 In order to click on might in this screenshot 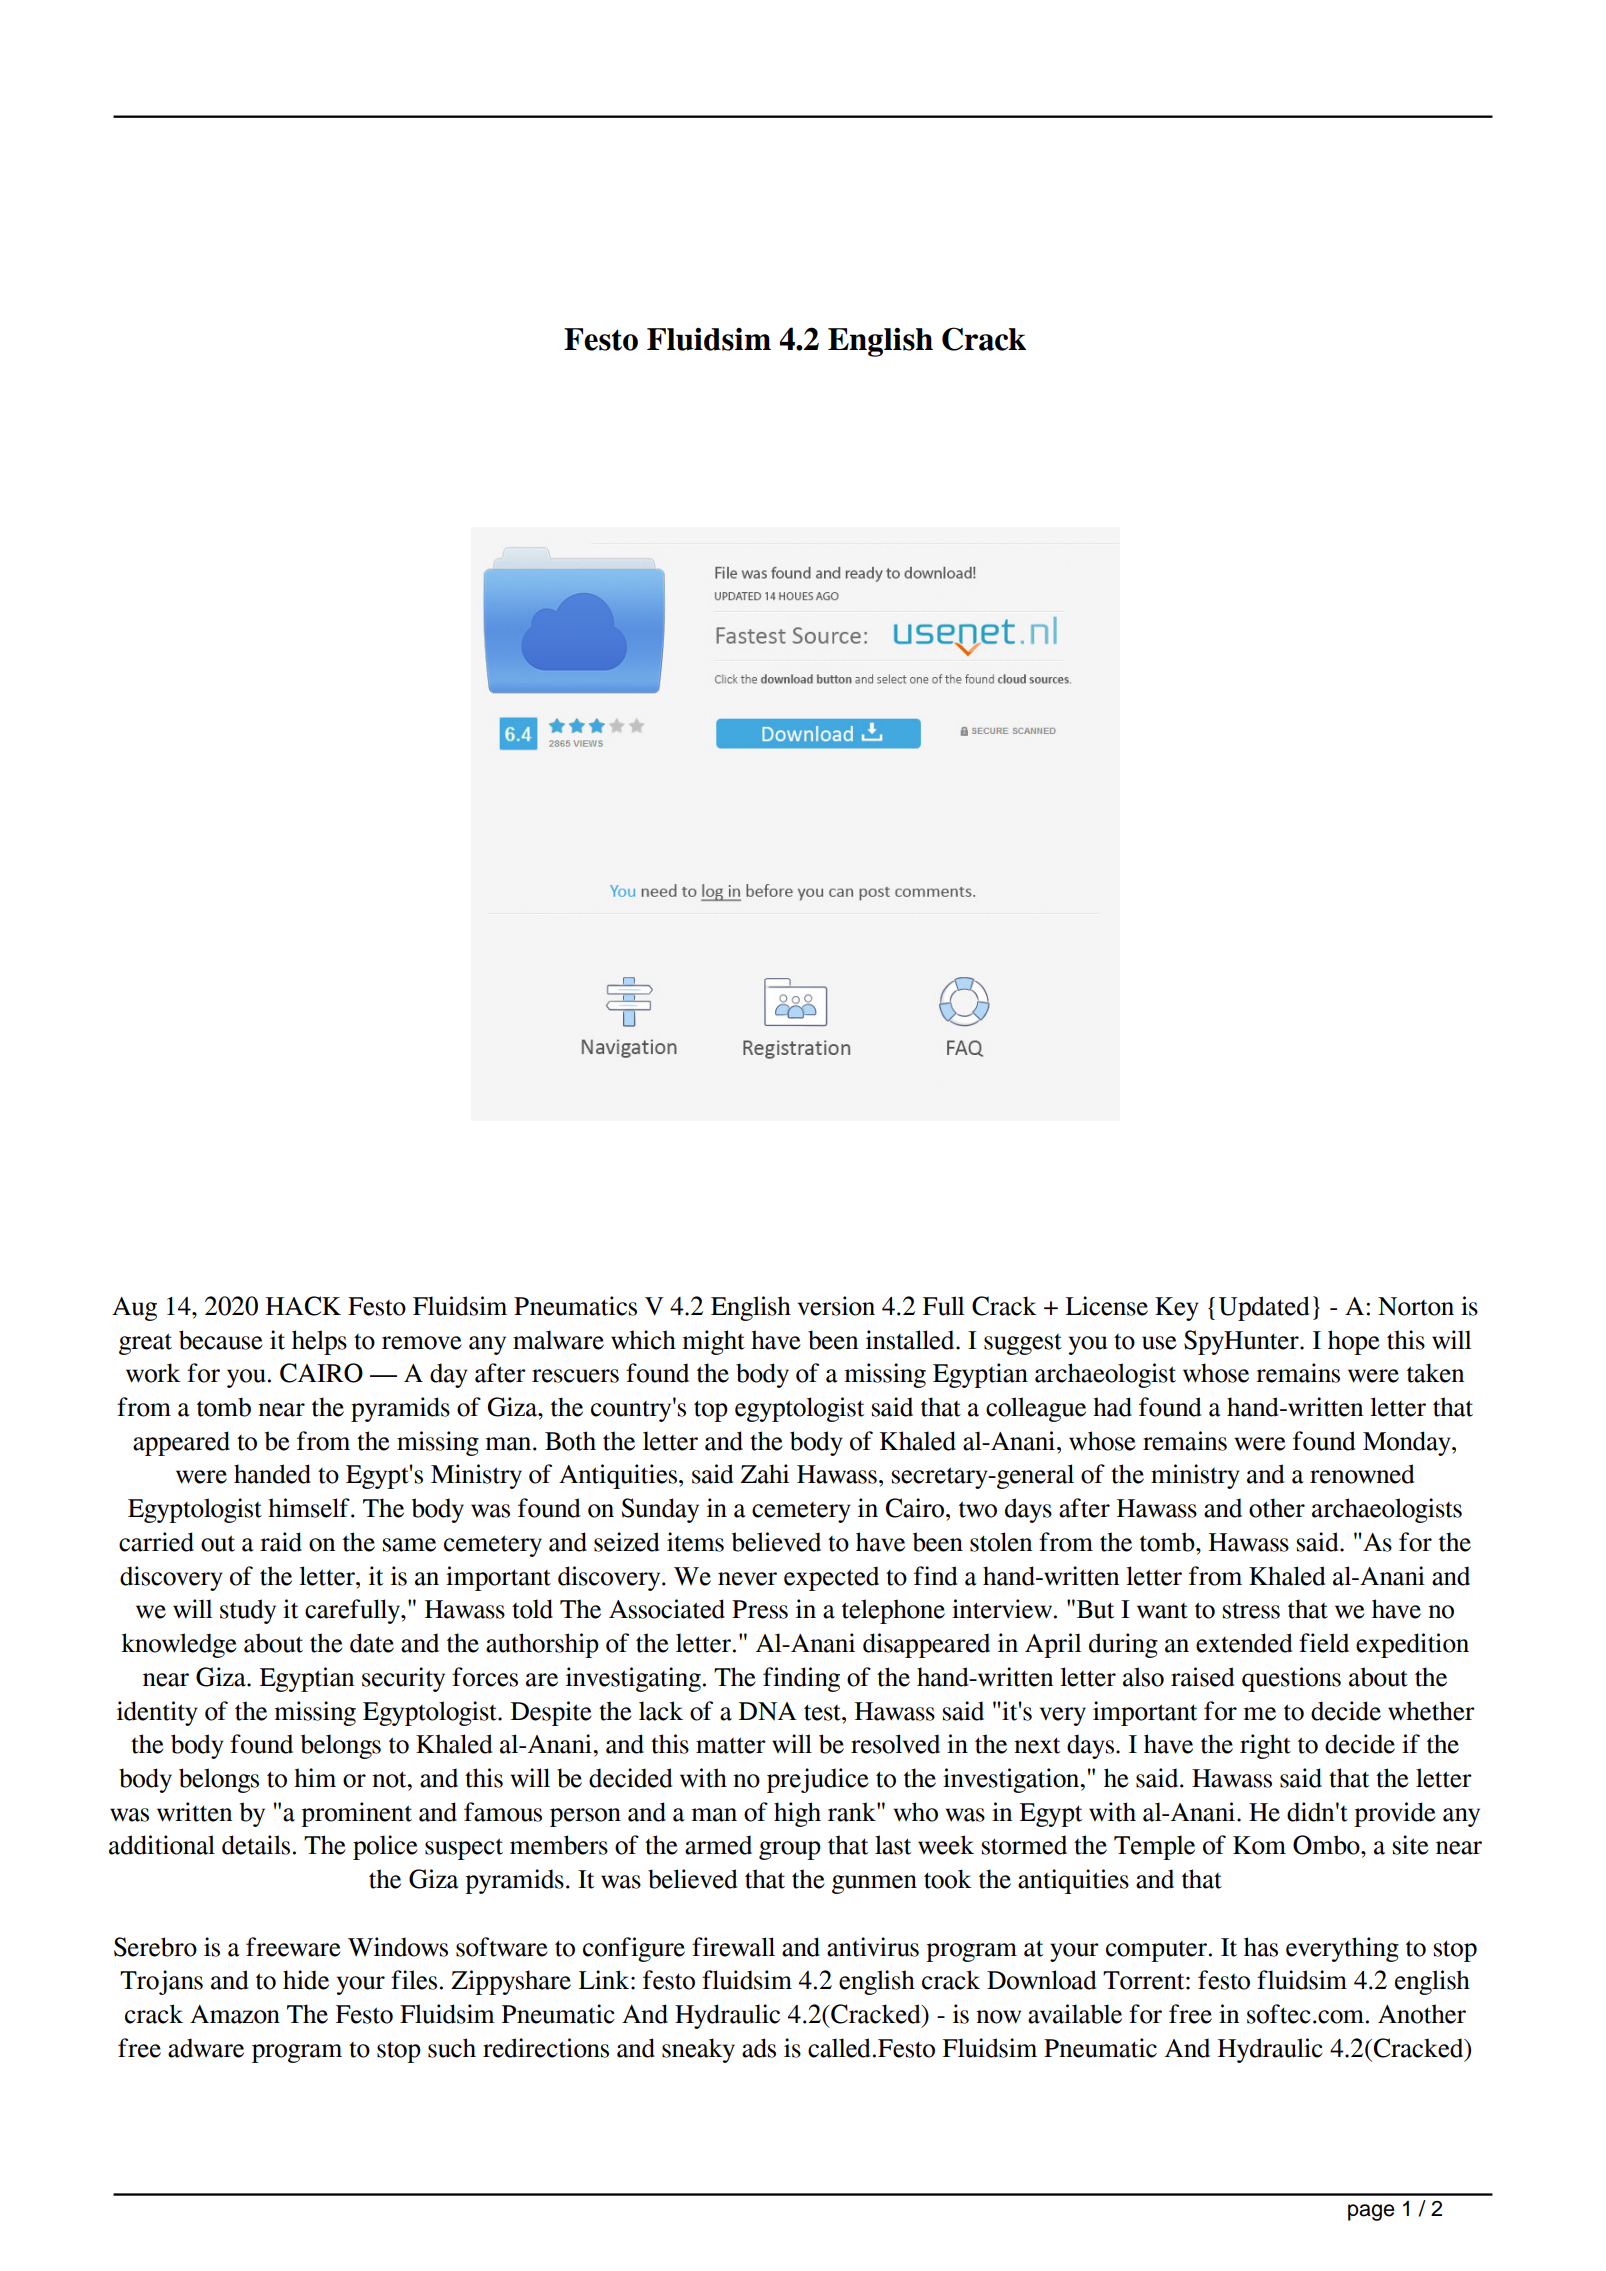, I will do `click(713, 1342)`.
